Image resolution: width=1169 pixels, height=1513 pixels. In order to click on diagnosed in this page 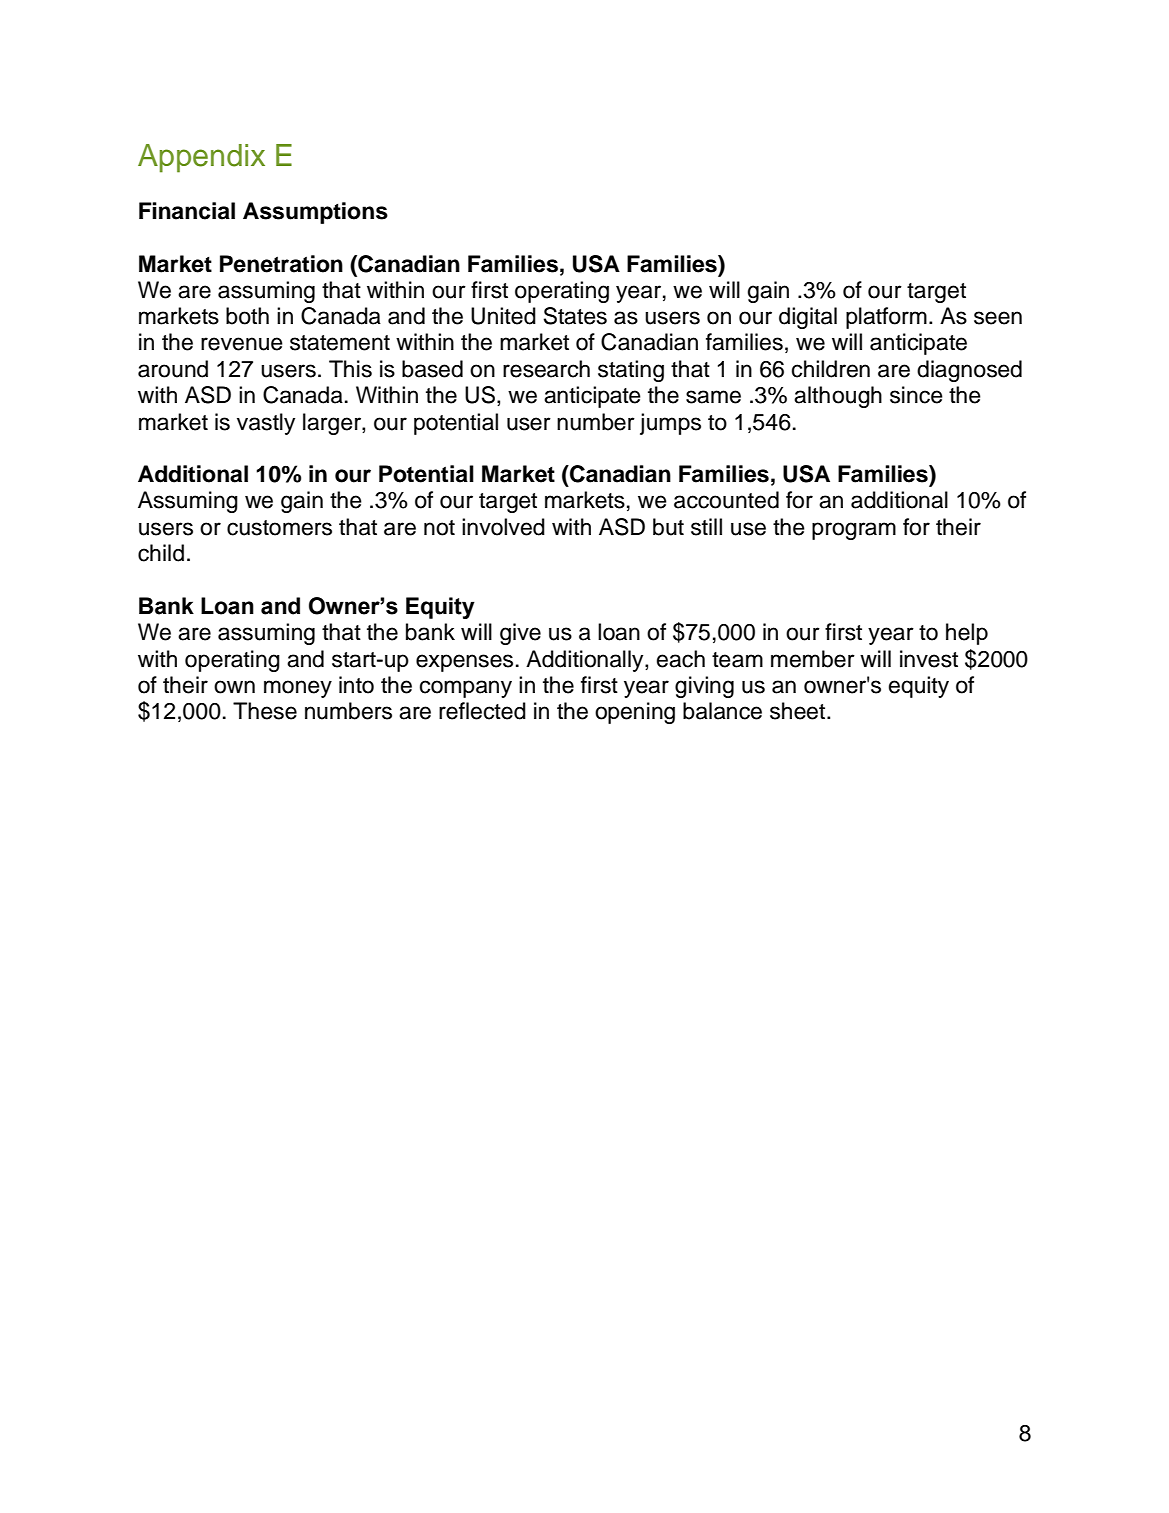, I will do `click(969, 371)`.
